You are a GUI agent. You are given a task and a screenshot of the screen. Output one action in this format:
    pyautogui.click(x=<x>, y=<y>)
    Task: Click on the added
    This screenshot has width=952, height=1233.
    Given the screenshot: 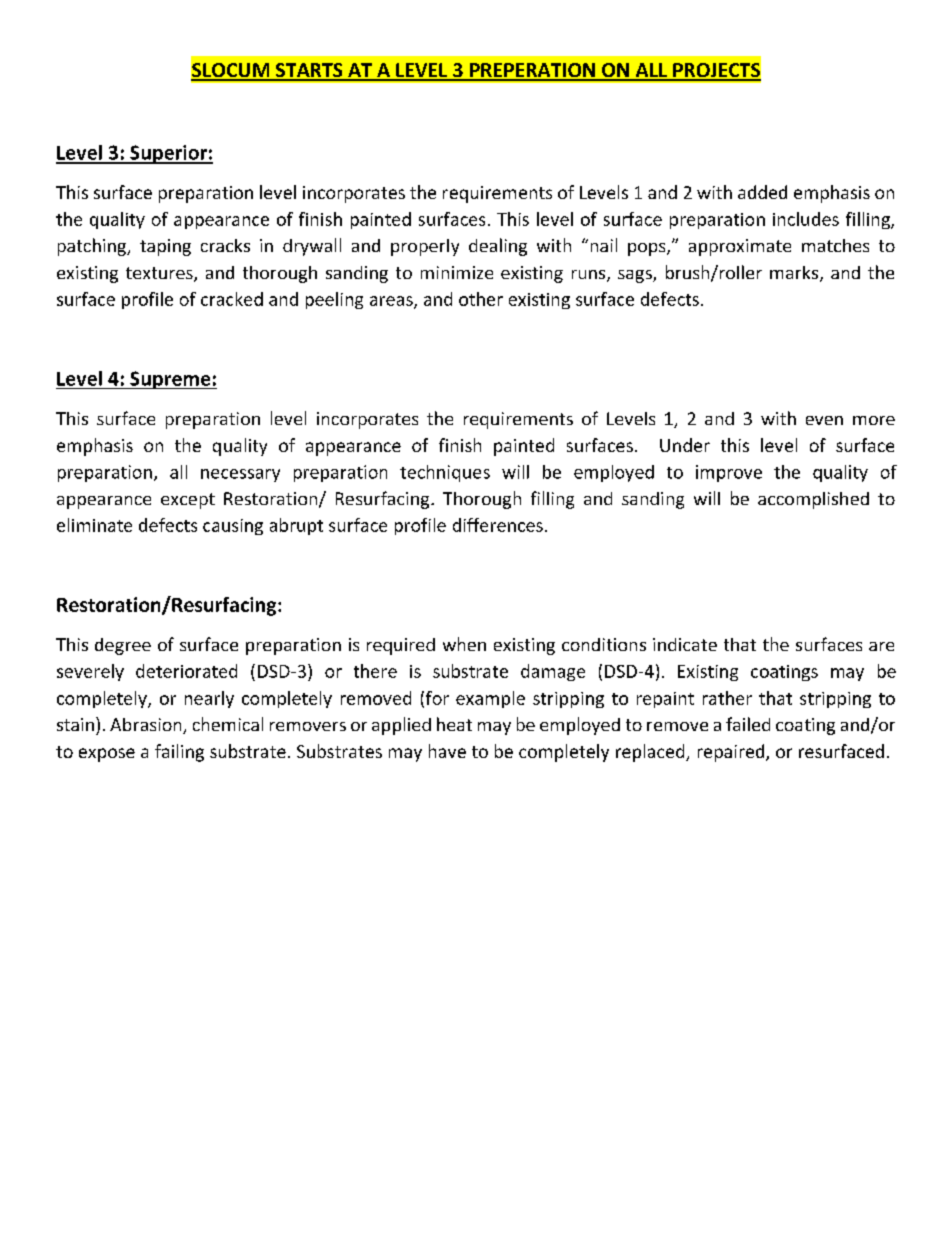 What is the action you would take?
    pyautogui.click(x=762, y=192)
